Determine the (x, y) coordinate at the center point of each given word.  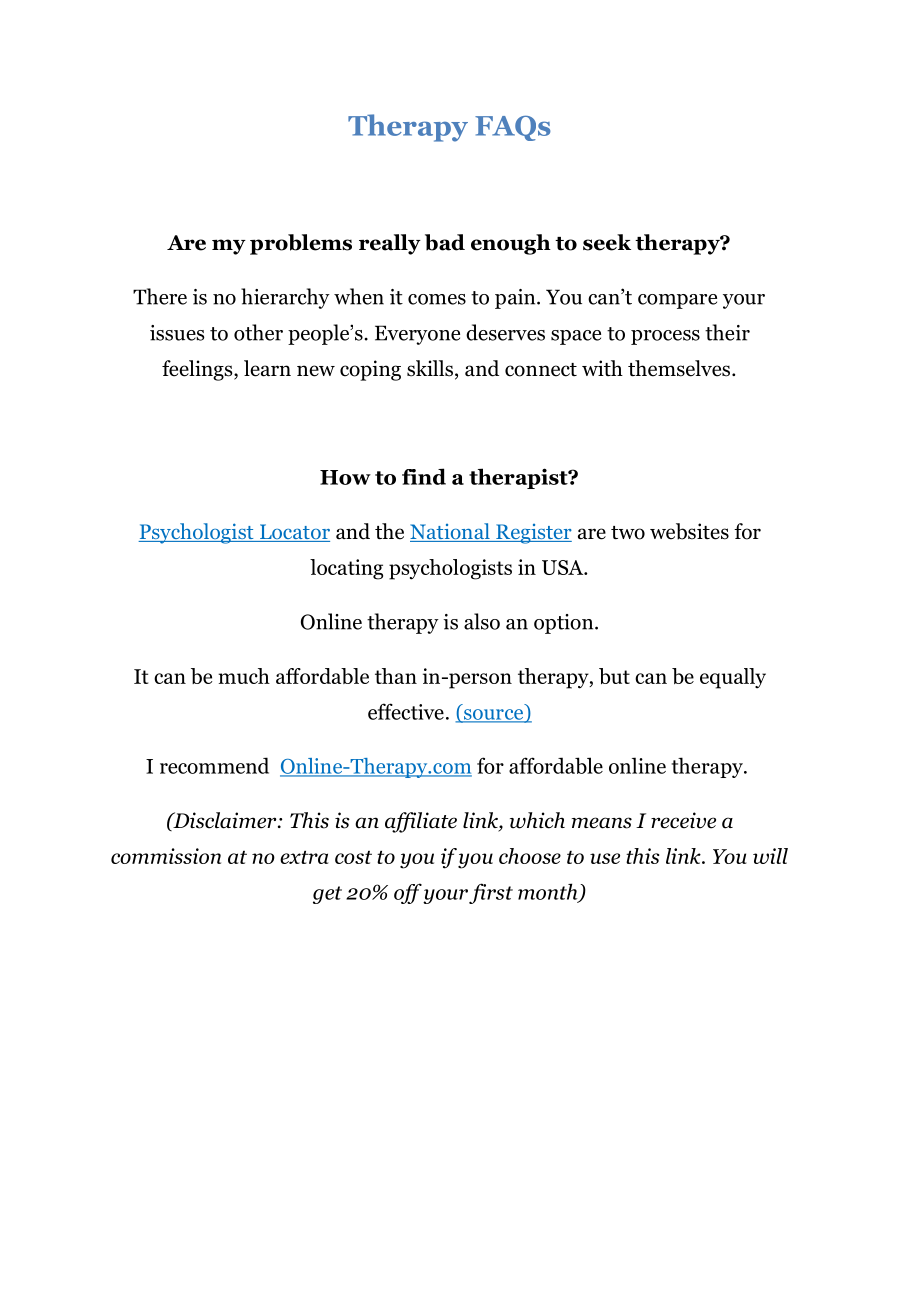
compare (677, 301)
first (491, 893)
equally (733, 678)
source (494, 715)
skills (430, 368)
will (770, 856)
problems (301, 244)
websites (689, 531)
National (451, 532)
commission (166, 856)
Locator (293, 533)
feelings (198, 370)
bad (445, 242)
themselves (679, 368)
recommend (214, 765)
